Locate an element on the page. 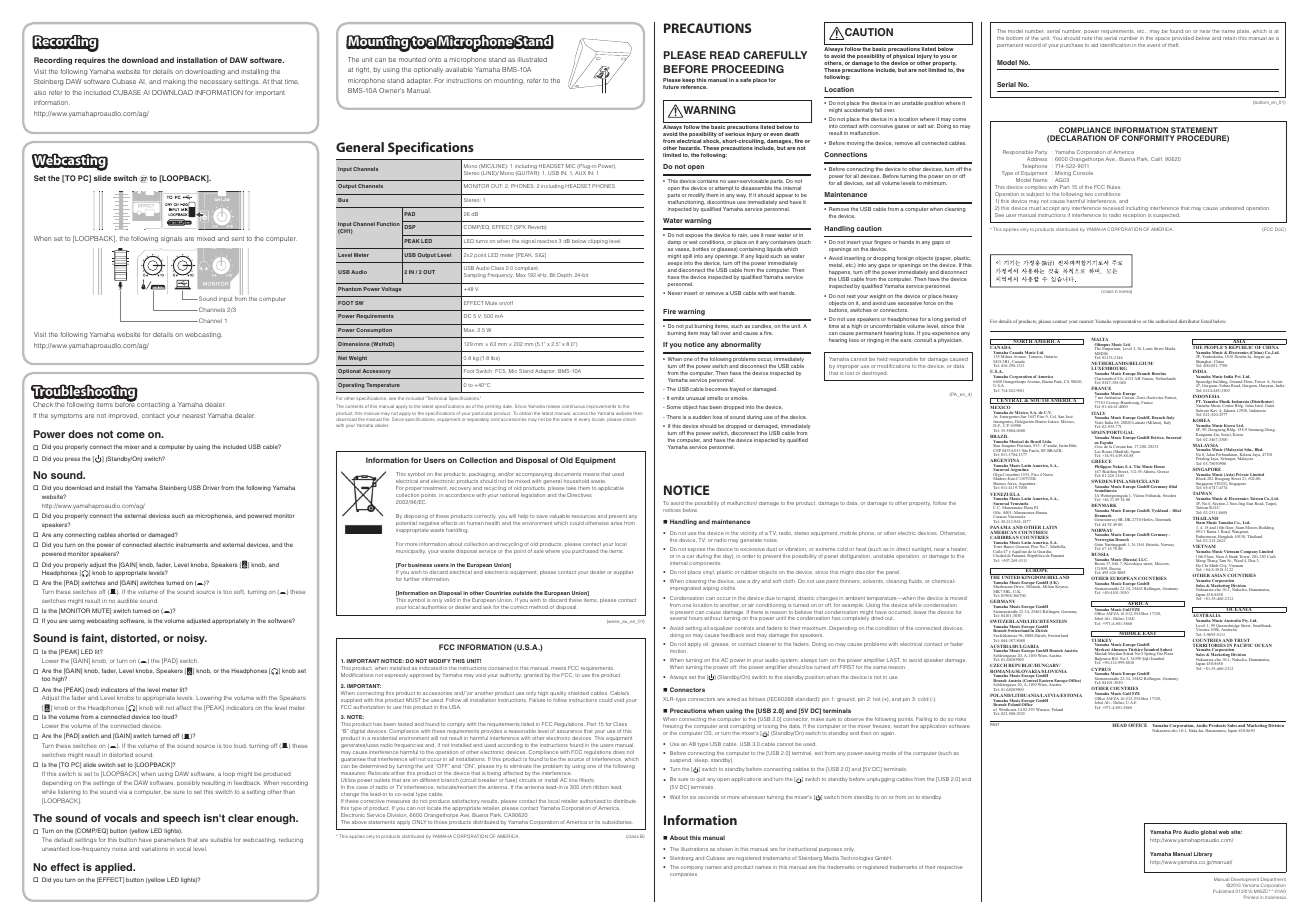  variations is located at coordinates (155, 849).
